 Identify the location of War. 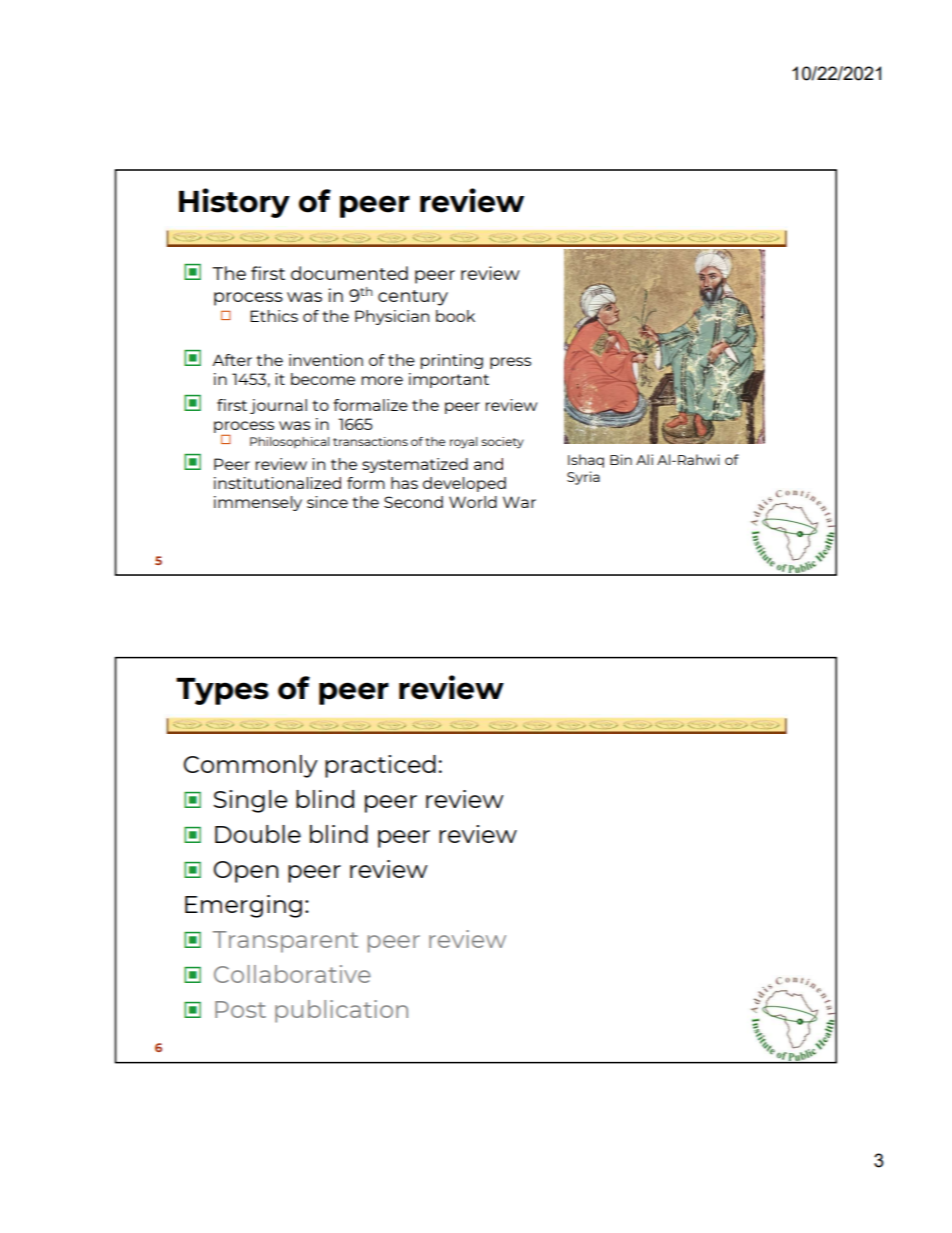
(519, 502).
